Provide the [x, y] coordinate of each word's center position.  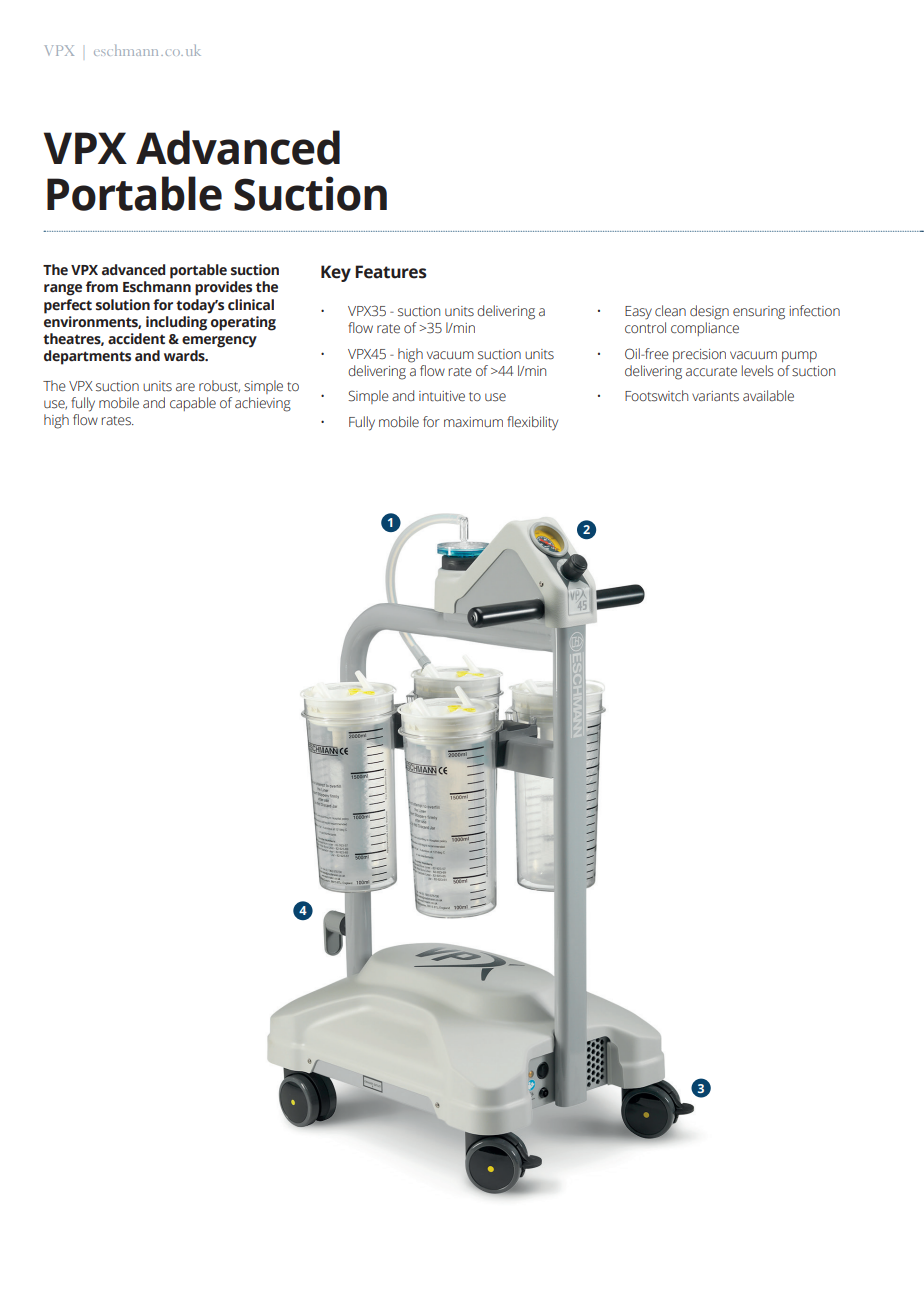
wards [185, 356]
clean [670, 311]
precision [699, 355]
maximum [473, 422]
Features [391, 272]
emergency [219, 342]
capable [193, 404]
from [102, 286]
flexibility [532, 423]
